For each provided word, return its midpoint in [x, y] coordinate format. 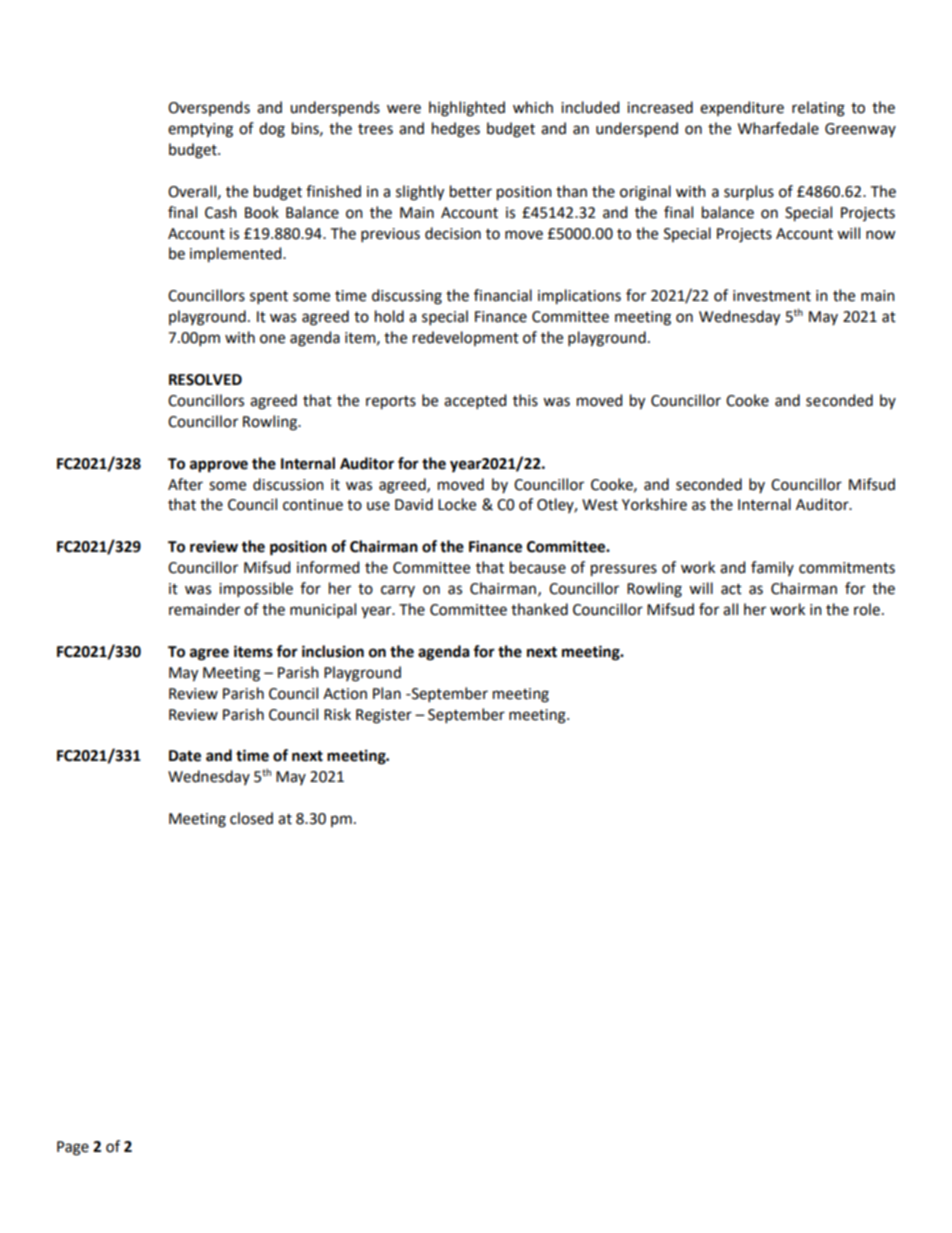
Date [185, 756]
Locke [457, 504]
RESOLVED [205, 380]
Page [73, 1148]
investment [772, 296]
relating [818, 109]
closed [251, 818]
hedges [456, 130]
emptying [200, 130]
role [867, 609]
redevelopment [466, 338]
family [772, 568]
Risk [337, 714]
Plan [387, 693]
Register [384, 716]
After [185, 484]
